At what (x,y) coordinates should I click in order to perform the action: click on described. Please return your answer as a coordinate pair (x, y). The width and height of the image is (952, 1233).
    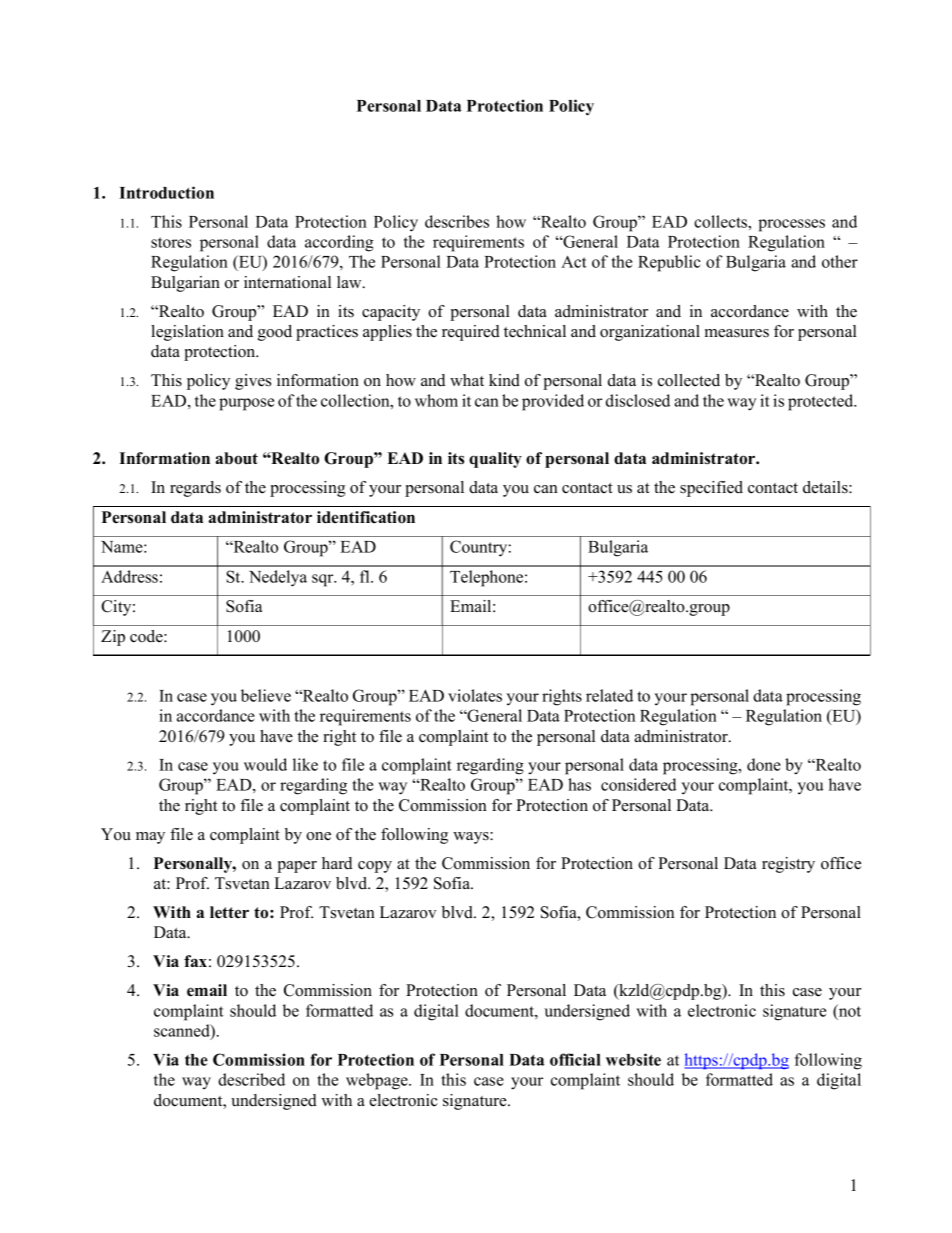
    Looking at the image, I should click on (251, 1079).
